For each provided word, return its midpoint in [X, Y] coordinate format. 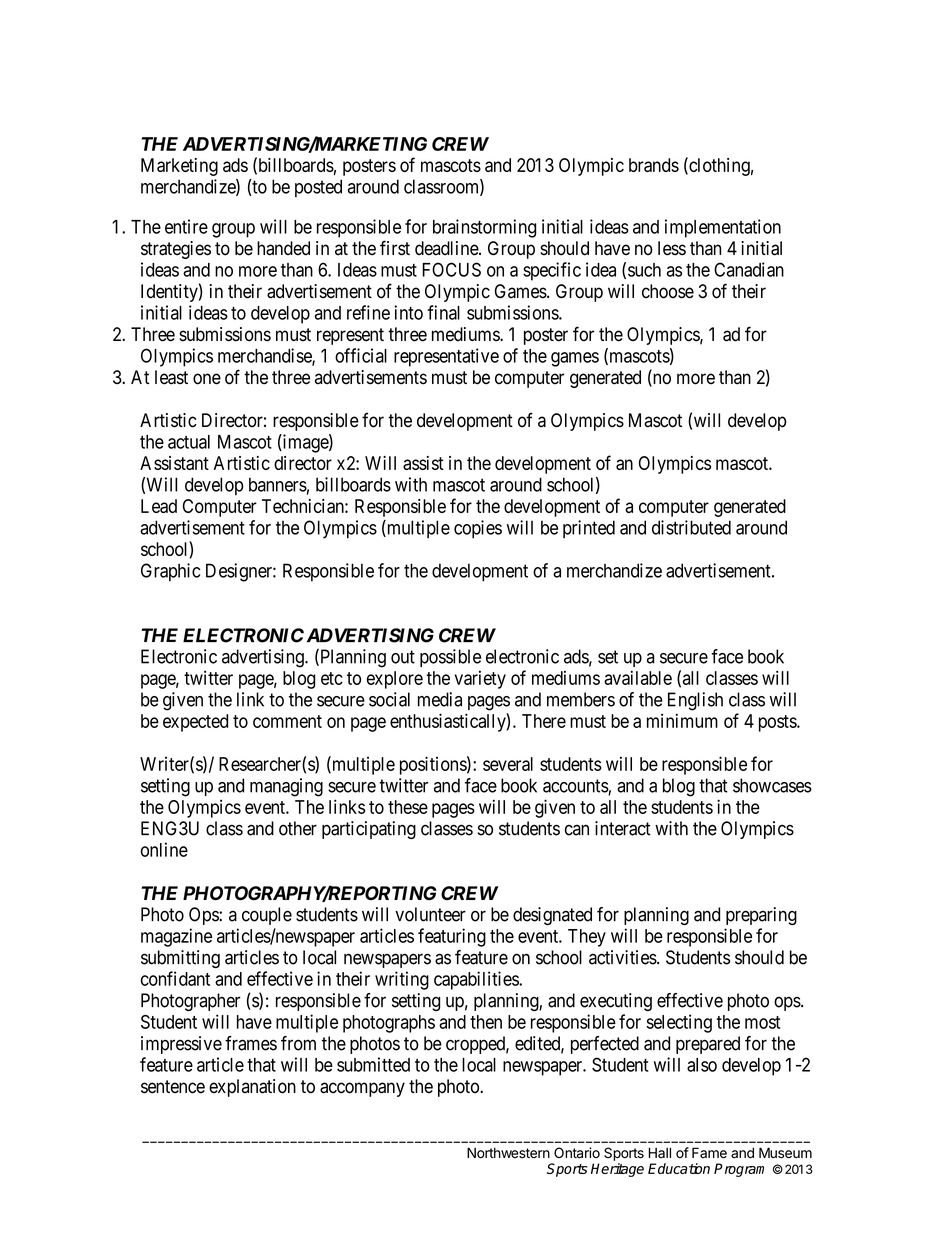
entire [186, 226]
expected [195, 723]
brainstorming [485, 228]
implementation [723, 228]
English [695, 701]
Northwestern [508, 1153]
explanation [252, 1088]
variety [480, 680]
